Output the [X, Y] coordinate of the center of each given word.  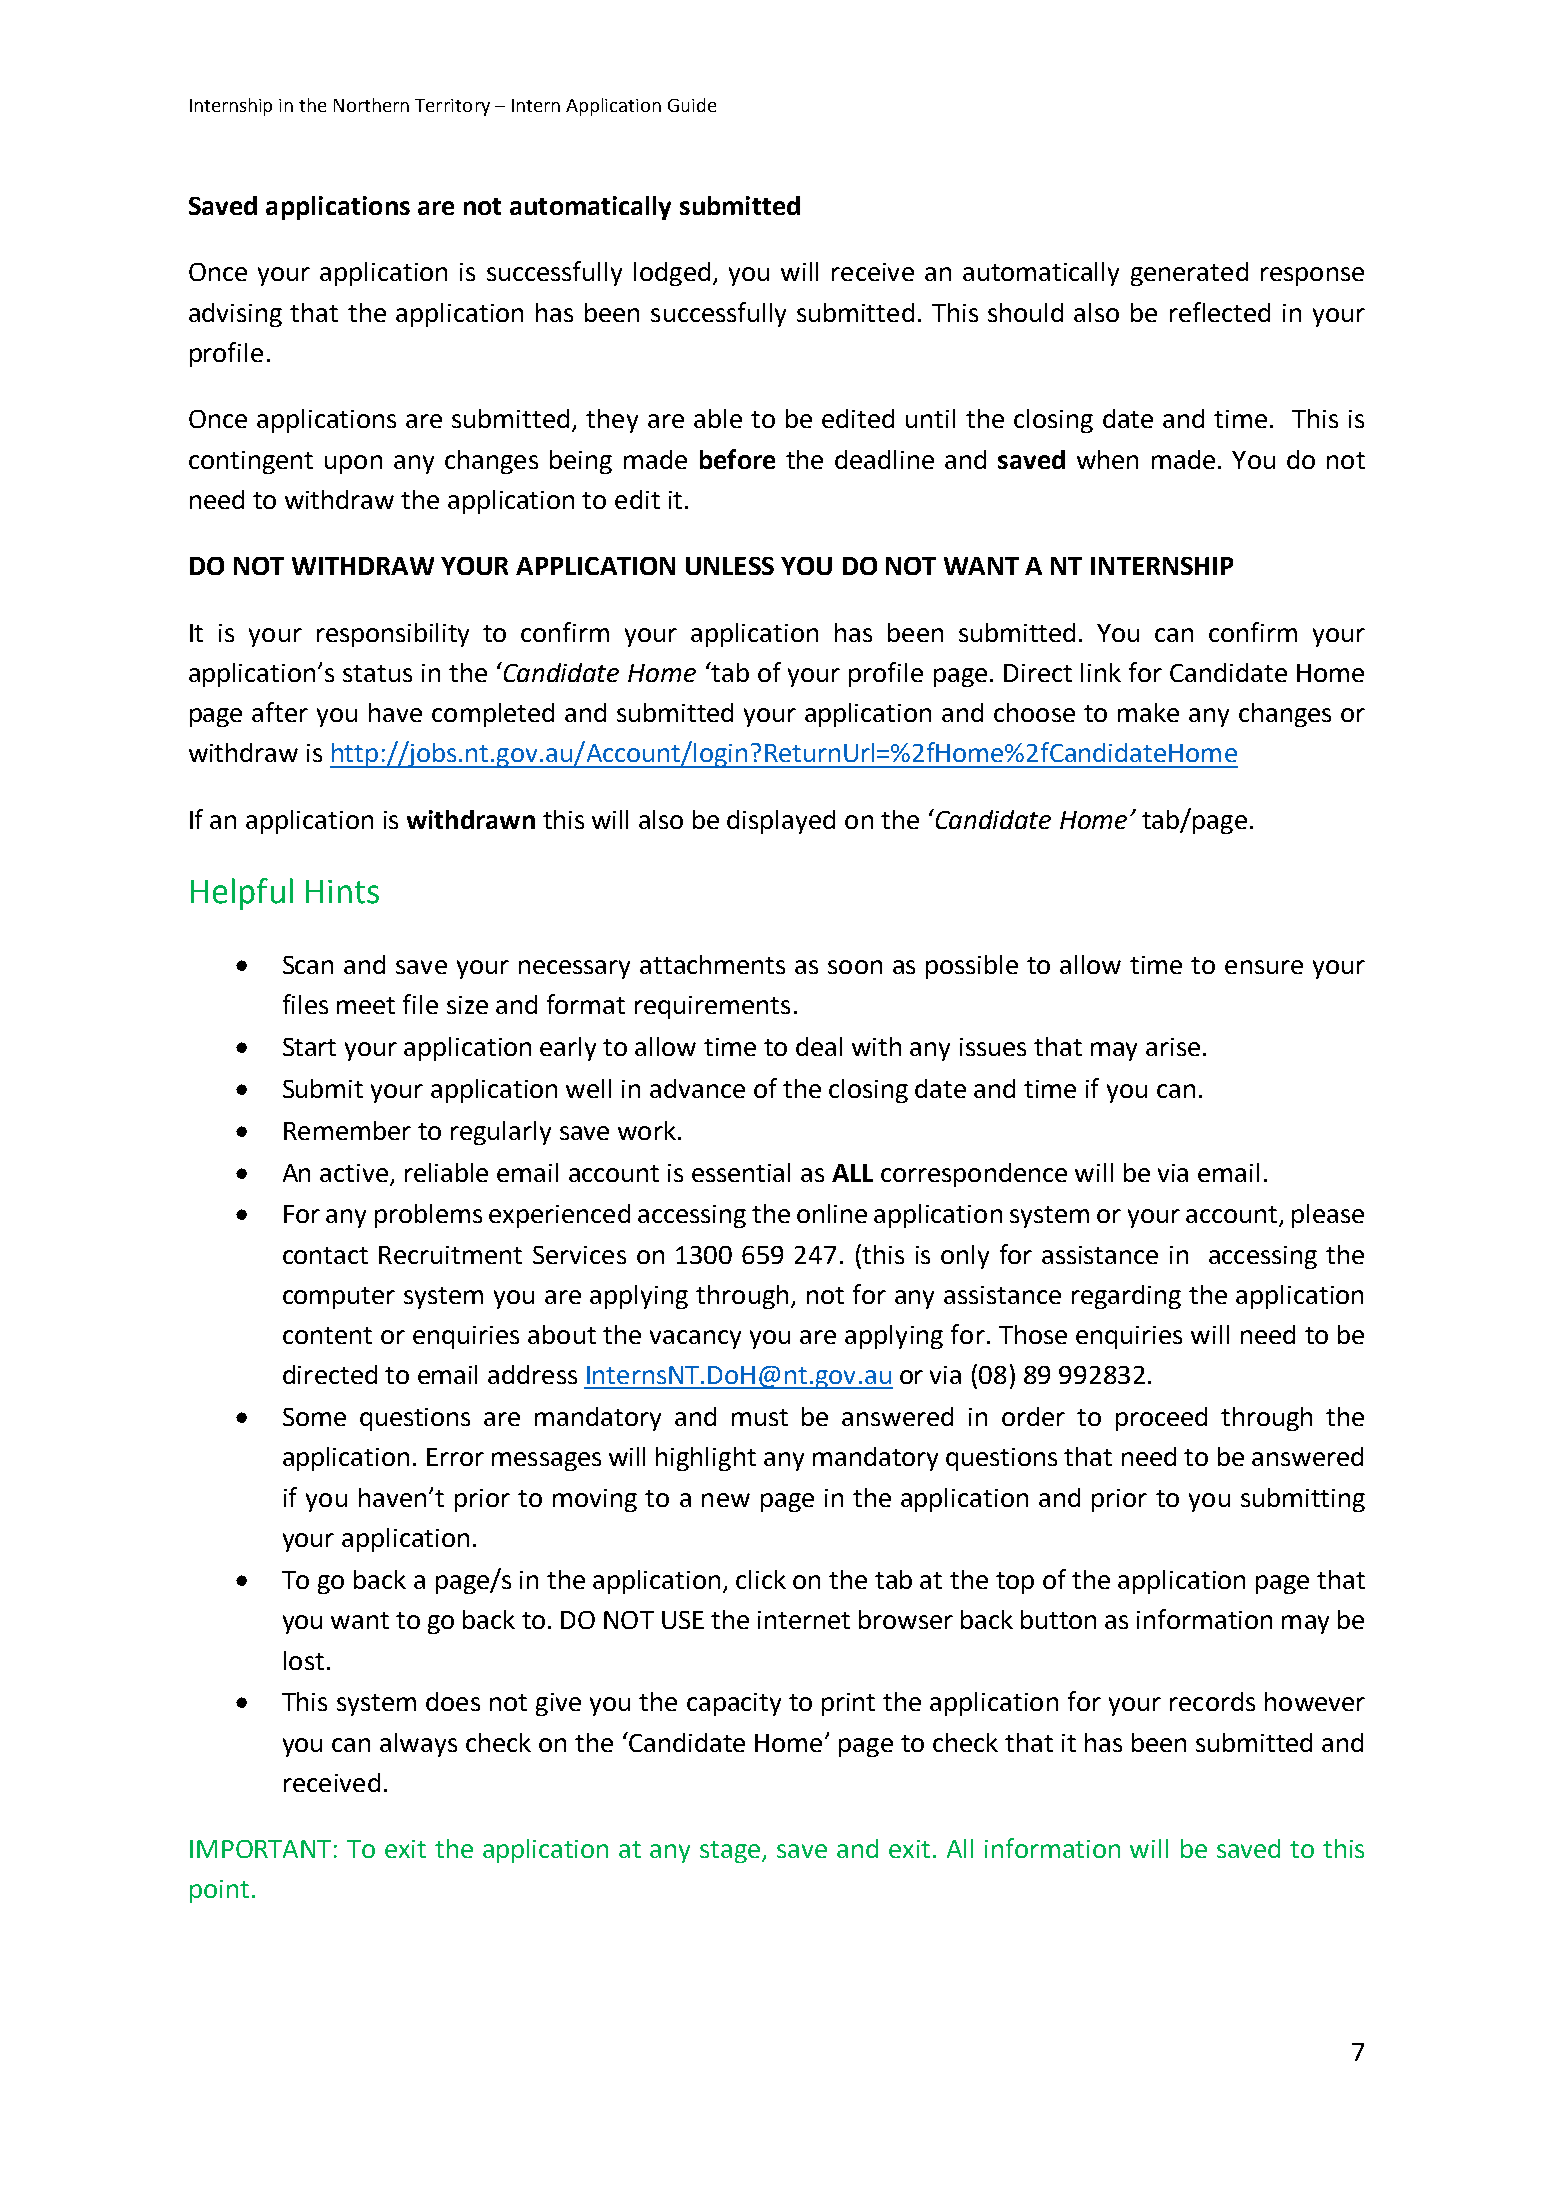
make [1148, 712]
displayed [781, 822]
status [377, 673]
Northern [371, 105]
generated [1189, 274]
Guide [692, 105]
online [832, 1213]
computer [339, 1298]
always [418, 1745]
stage [731, 1852]
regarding [1126, 1297]
